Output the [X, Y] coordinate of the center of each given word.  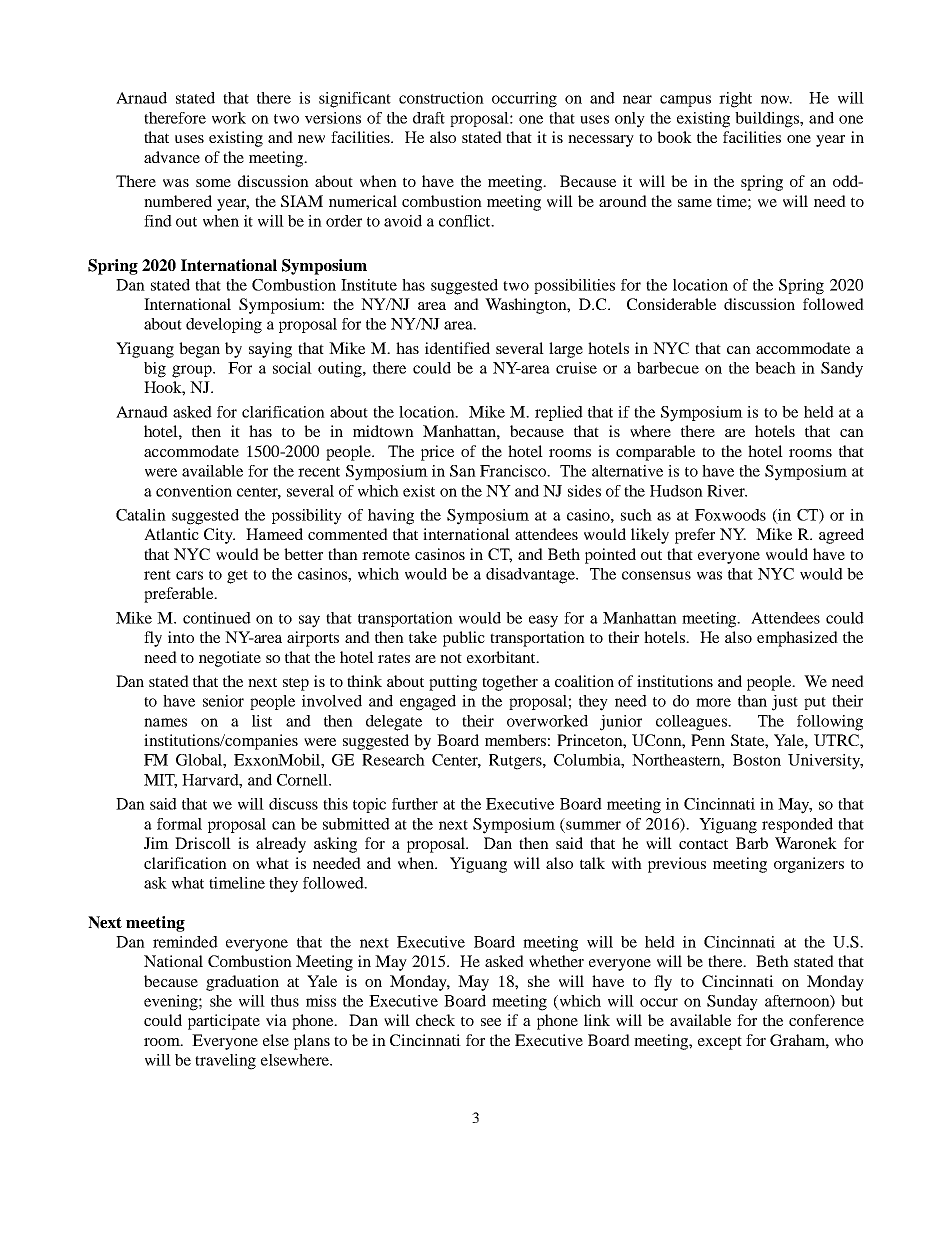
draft [429, 118]
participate [224, 1022]
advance [172, 157]
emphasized [797, 639]
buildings [768, 120]
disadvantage [532, 576]
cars [189, 575]
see [491, 1022]
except [720, 1043]
